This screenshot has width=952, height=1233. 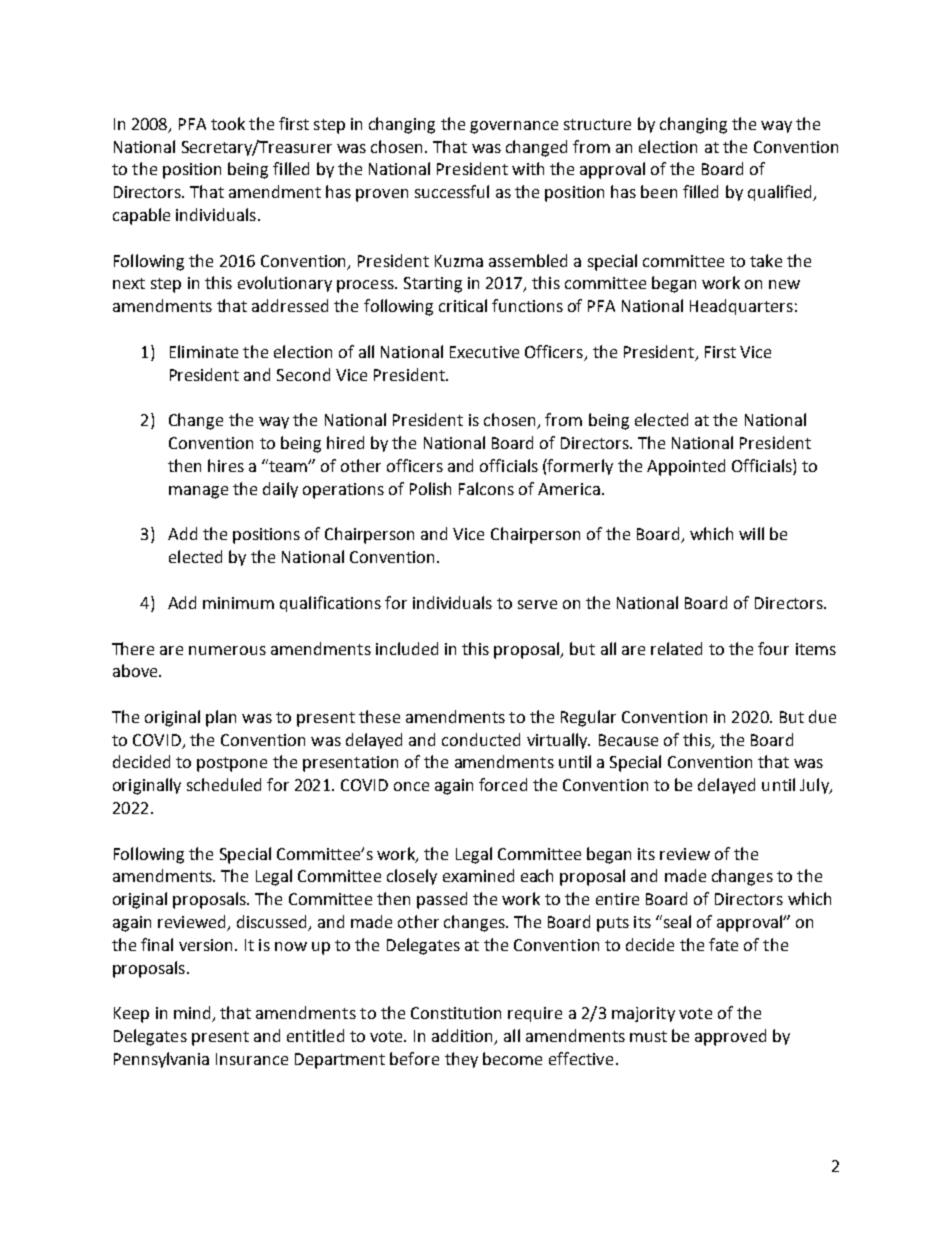 I want to click on Polish, so click(x=430, y=488).
